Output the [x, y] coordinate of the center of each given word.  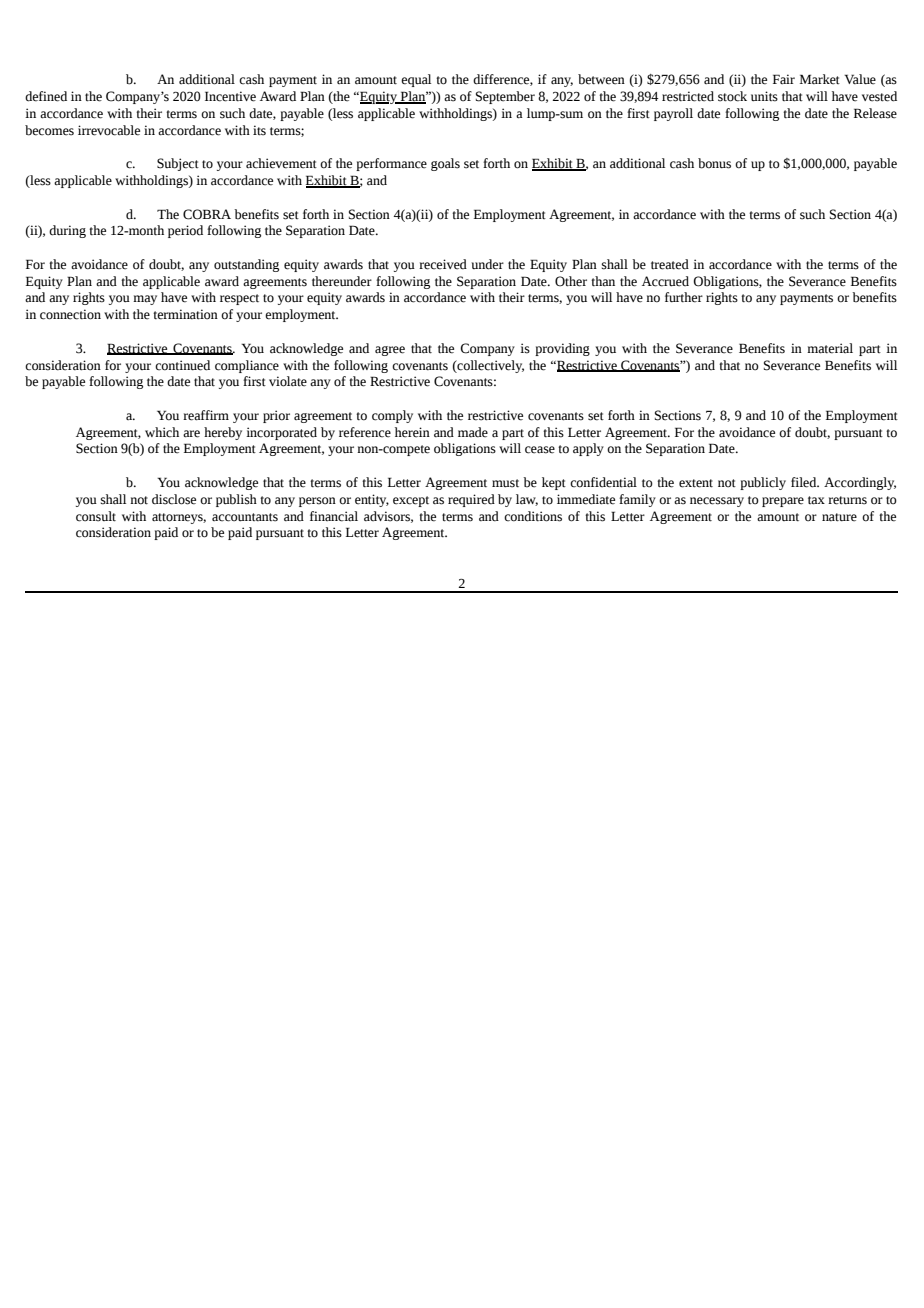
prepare [783, 502]
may [145, 300]
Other [571, 281]
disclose [174, 499]
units [764, 96]
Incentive [230, 96]
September [505, 97]
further [684, 297]
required [471, 500]
